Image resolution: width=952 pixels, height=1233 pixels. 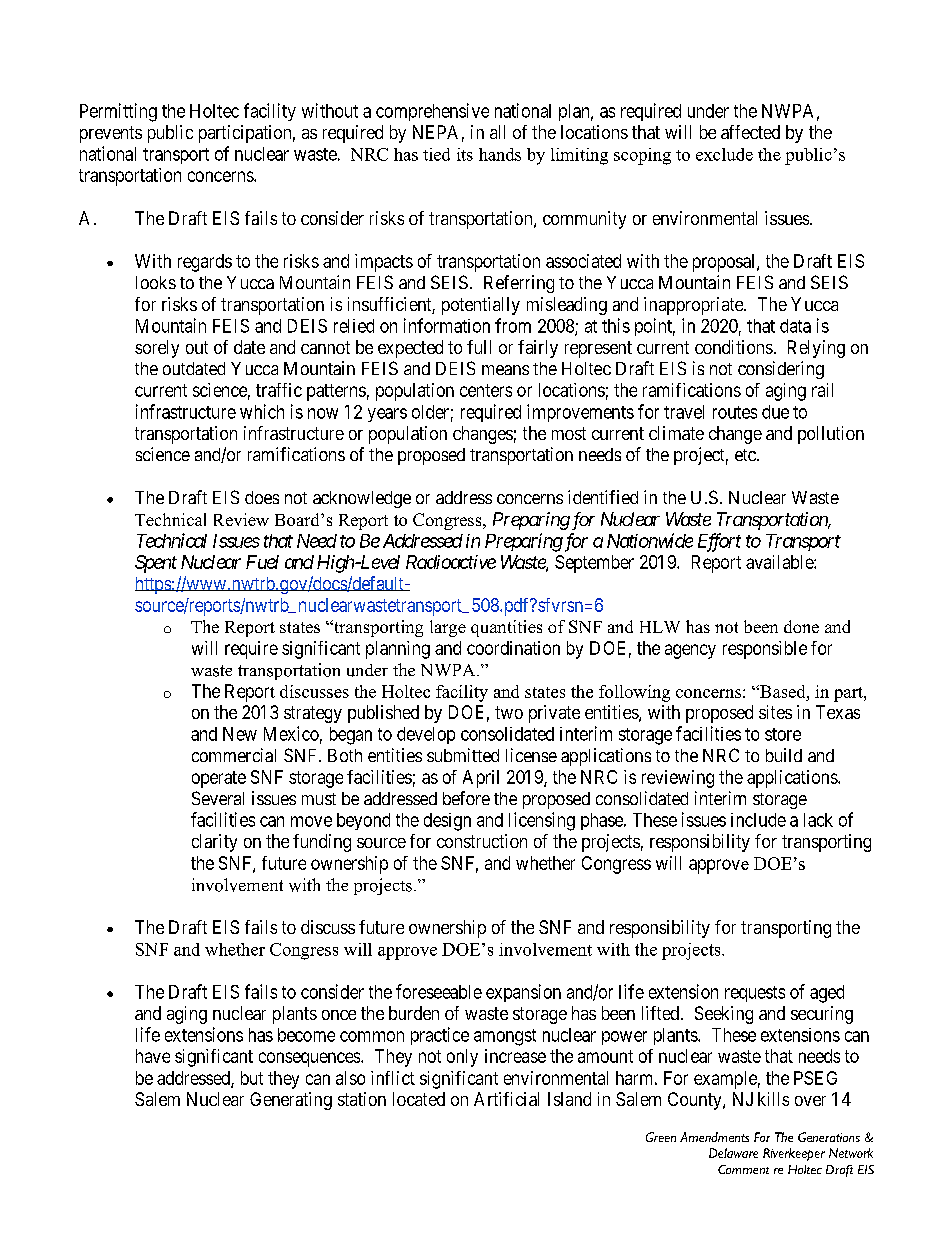 I want to click on Artificial, so click(x=506, y=1099).
